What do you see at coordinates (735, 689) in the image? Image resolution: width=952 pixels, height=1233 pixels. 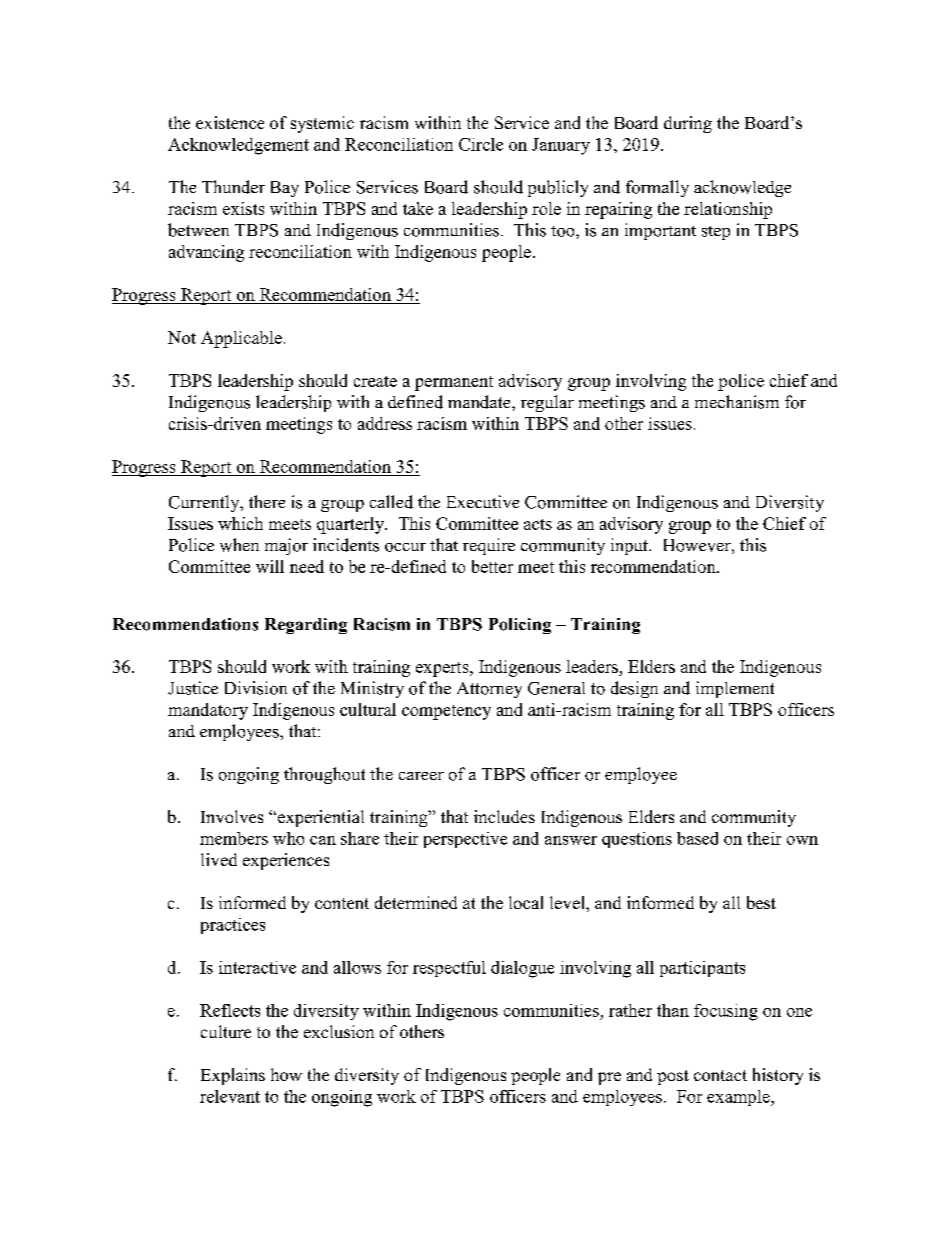 I see `implement` at bounding box center [735, 689].
